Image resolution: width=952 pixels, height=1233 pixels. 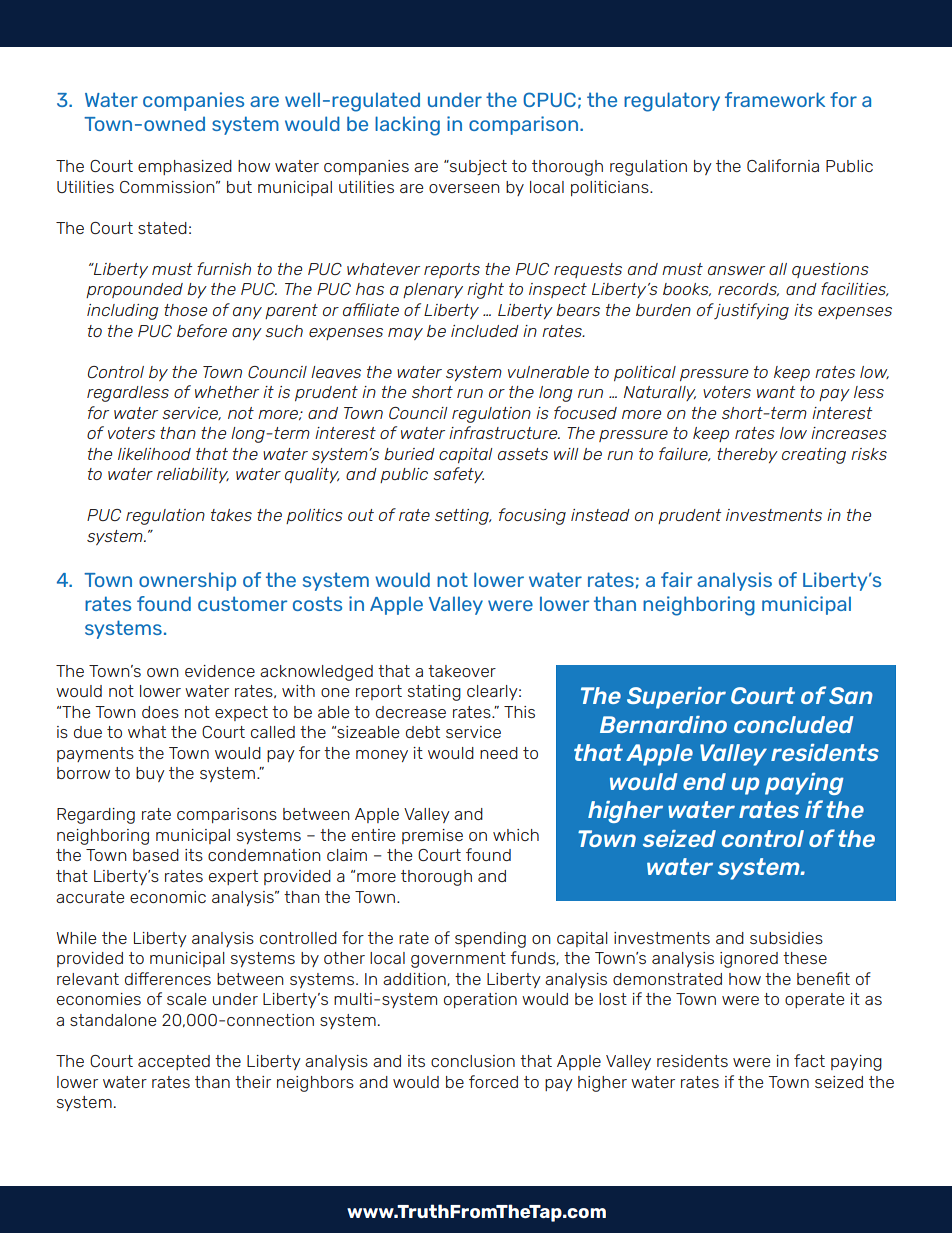 What do you see at coordinates (187, 581) in the page?
I see `ownership` at bounding box center [187, 581].
